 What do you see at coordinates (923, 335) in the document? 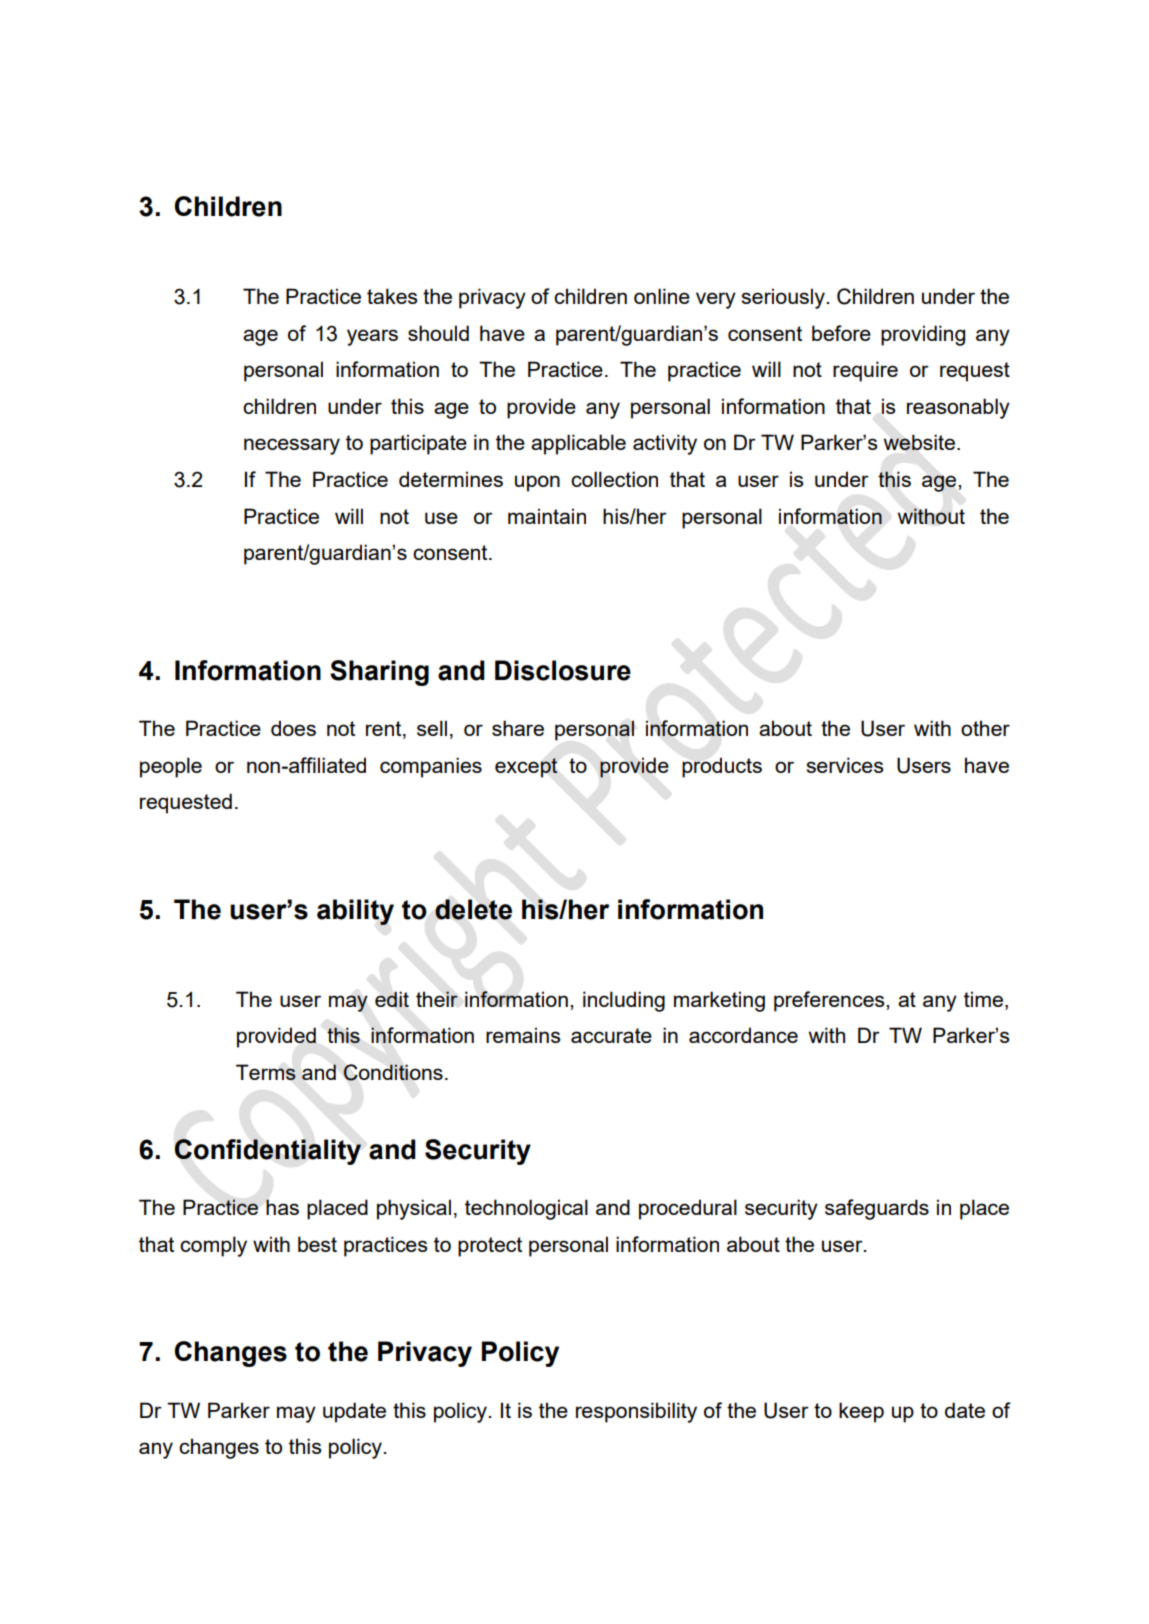
I see `providing` at bounding box center [923, 335].
